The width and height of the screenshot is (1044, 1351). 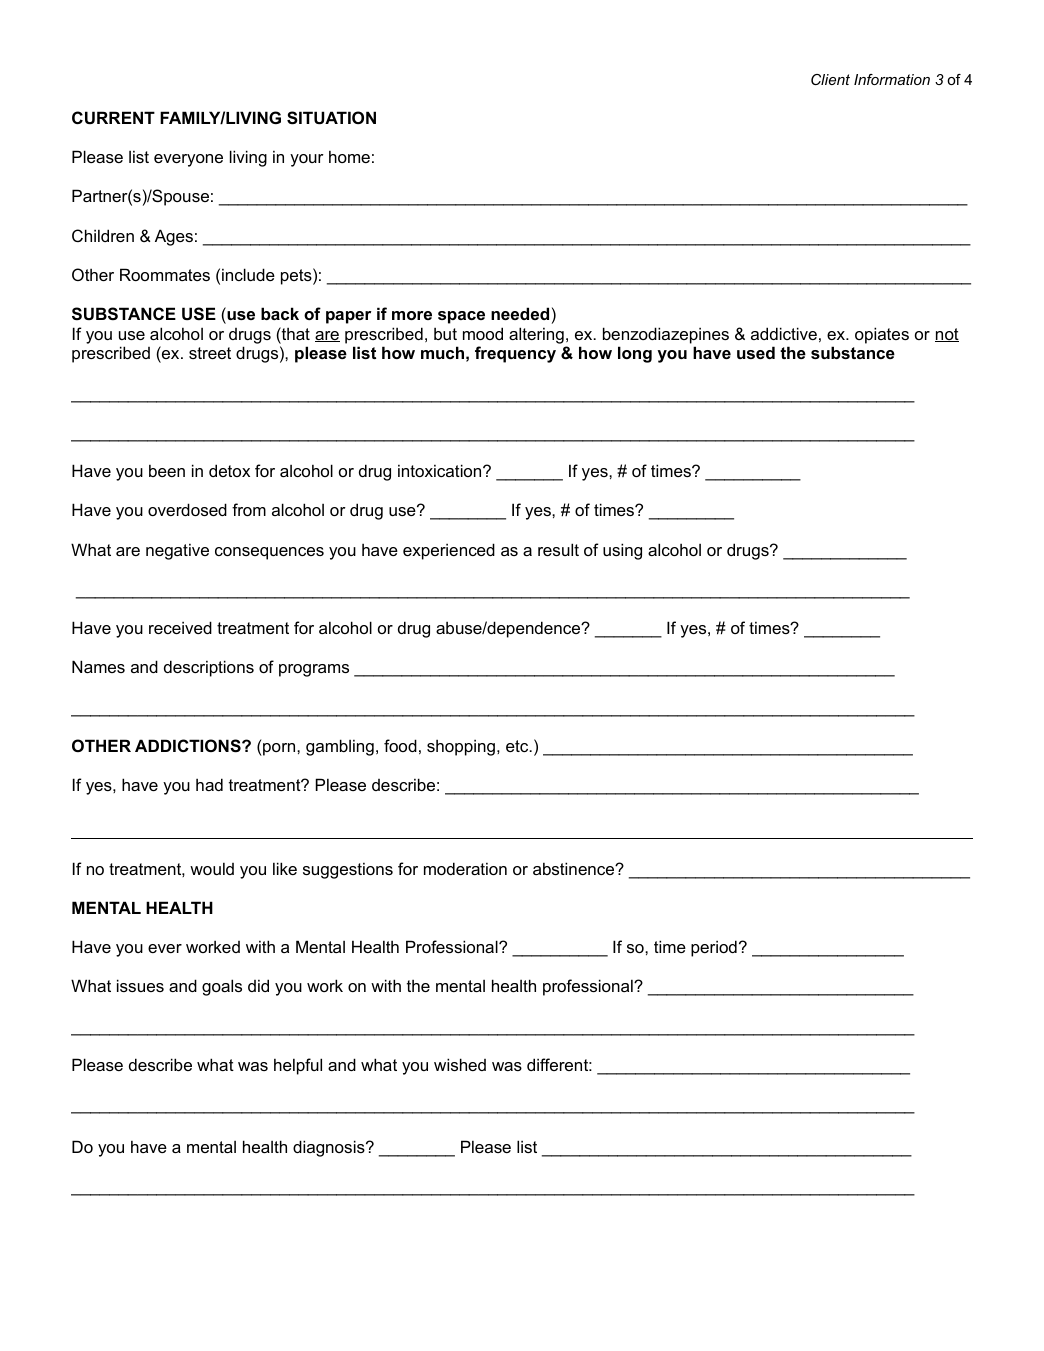 What do you see at coordinates (113, 117) in the screenshot?
I see `CURRENT` at bounding box center [113, 117].
